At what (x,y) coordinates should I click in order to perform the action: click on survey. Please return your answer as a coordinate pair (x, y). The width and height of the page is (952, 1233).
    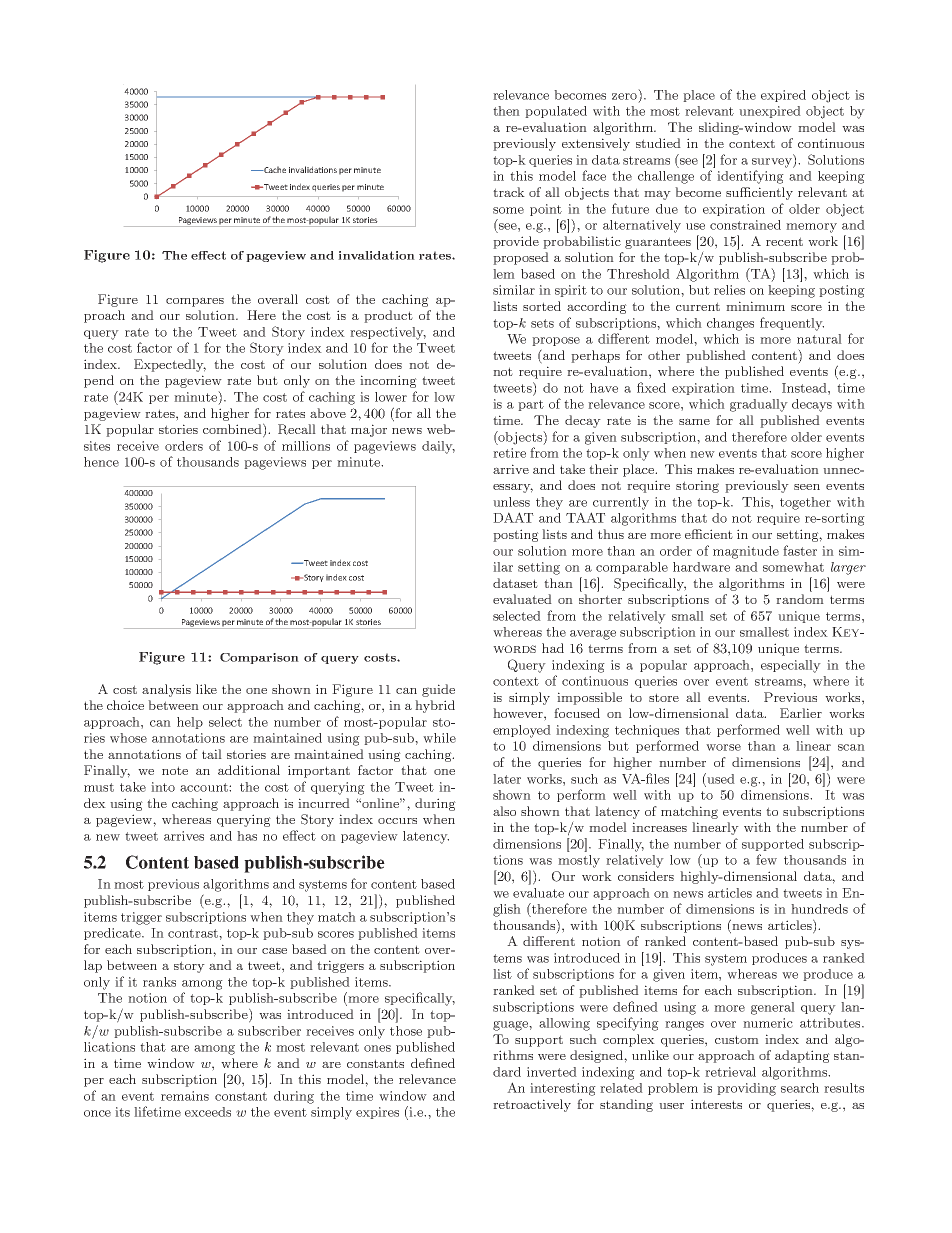
    Looking at the image, I should click on (773, 163).
